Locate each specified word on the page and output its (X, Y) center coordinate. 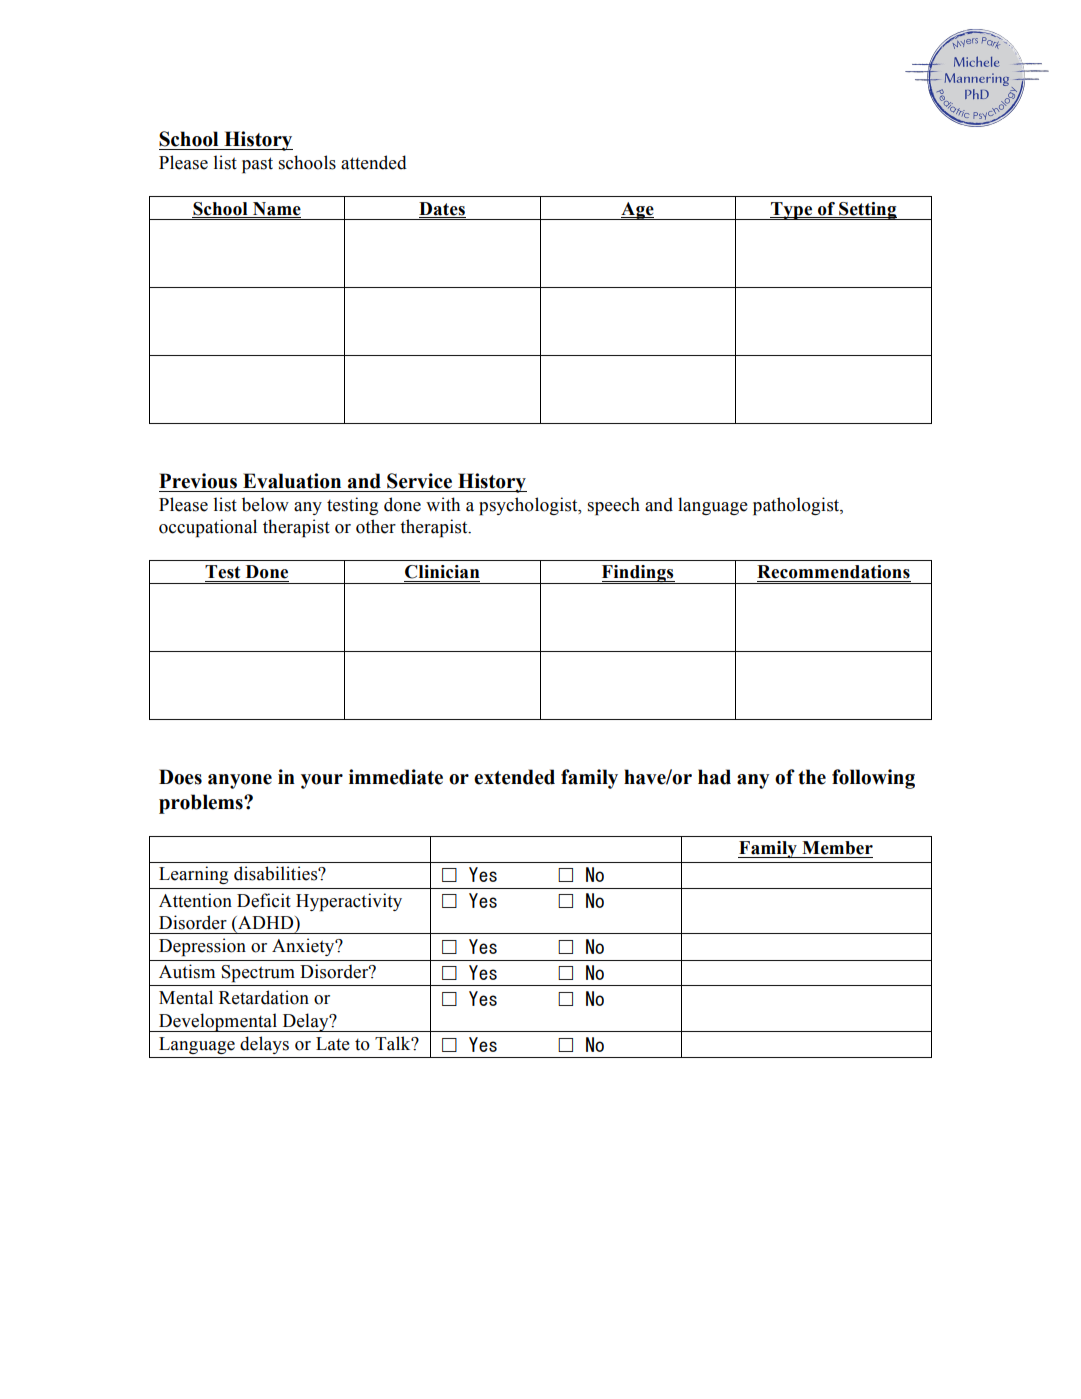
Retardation (264, 997)
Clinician (442, 572)
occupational (208, 528)
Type (792, 211)
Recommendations (833, 572)
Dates (442, 209)
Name (277, 209)
